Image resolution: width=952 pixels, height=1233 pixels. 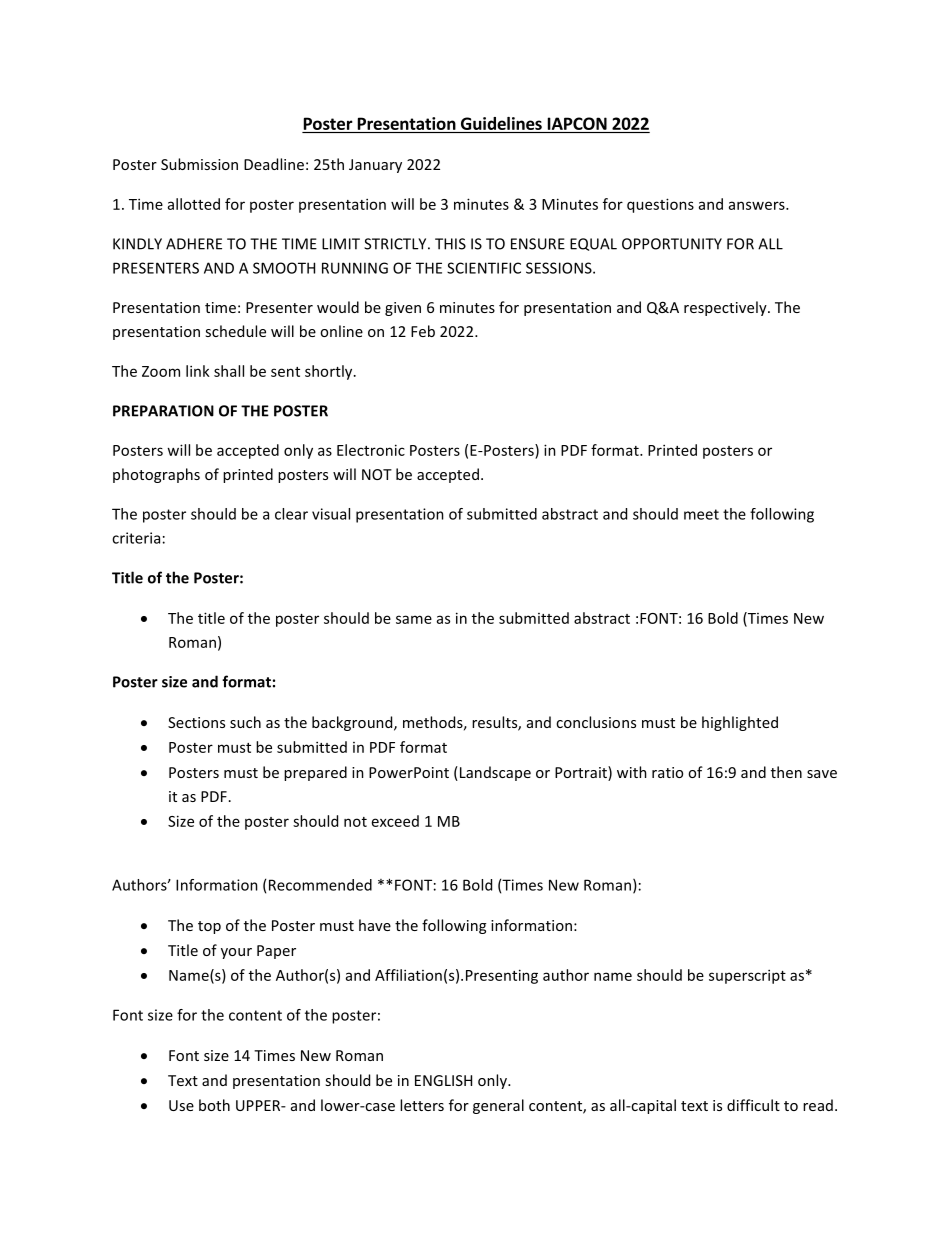 What do you see at coordinates (501, 123) in the screenshot?
I see `Guidelines` at bounding box center [501, 123].
